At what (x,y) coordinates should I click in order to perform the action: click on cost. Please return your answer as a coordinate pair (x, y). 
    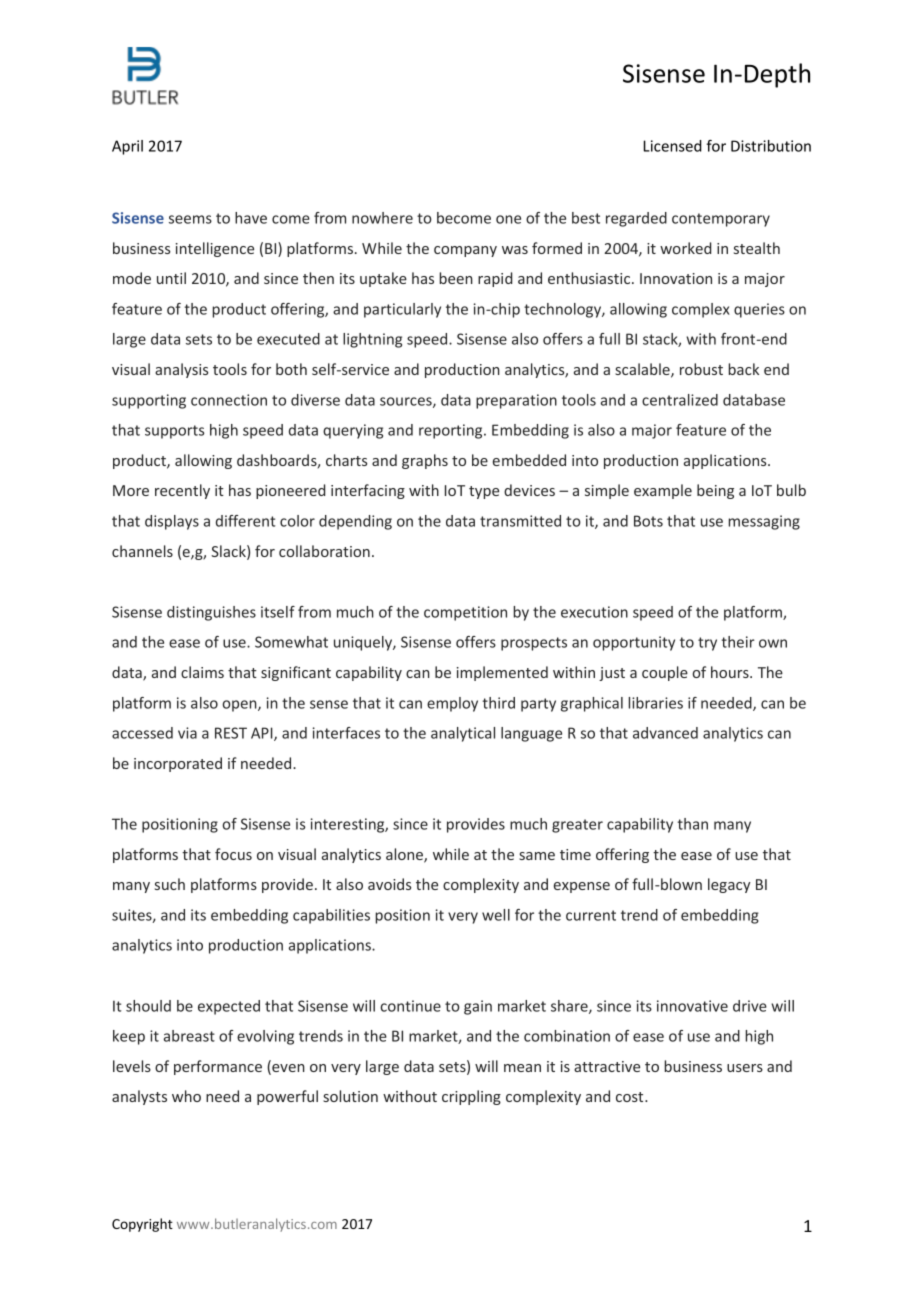
    Looking at the image, I should click on (631, 1097).
